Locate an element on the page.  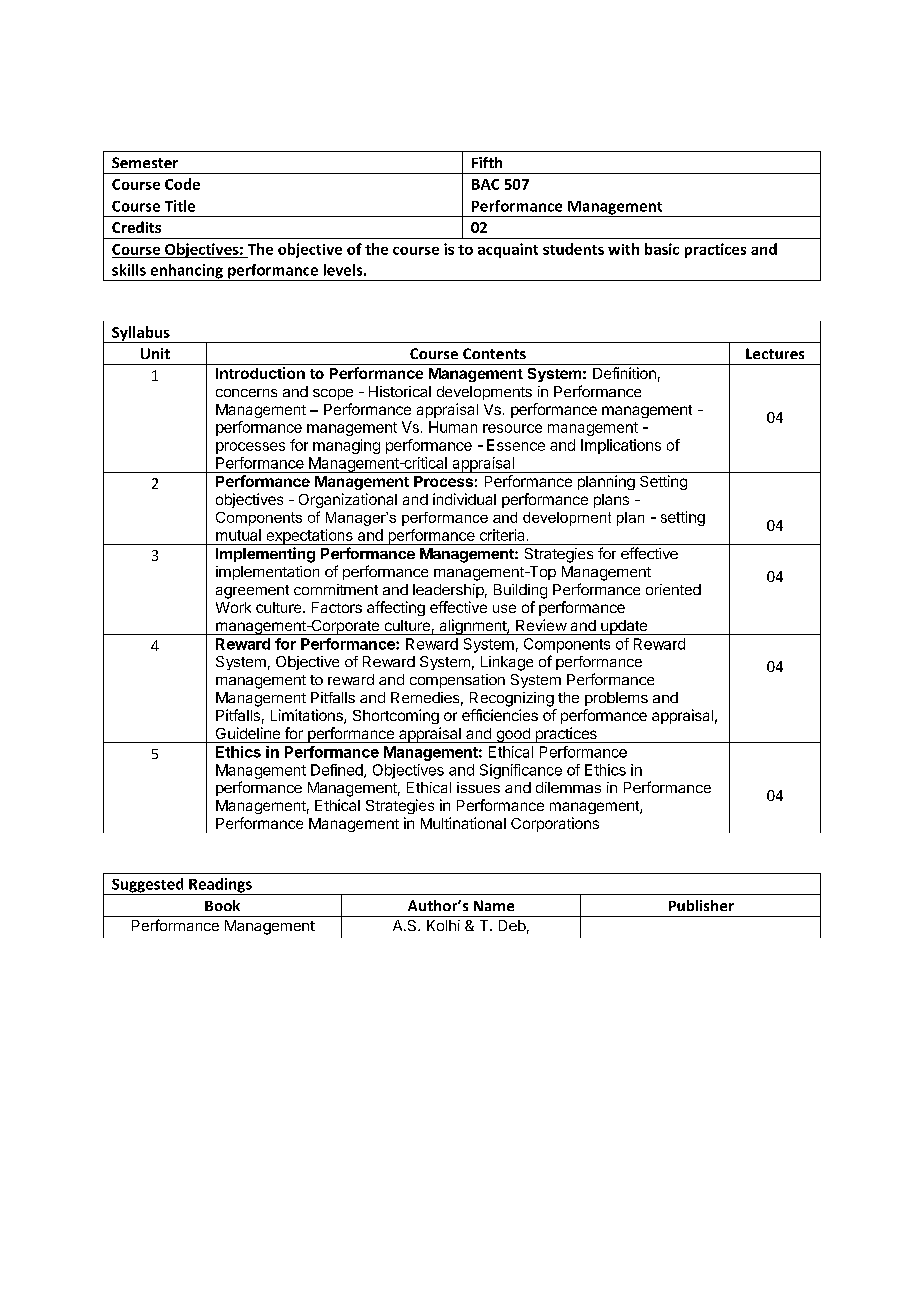
basic is located at coordinates (662, 249).
